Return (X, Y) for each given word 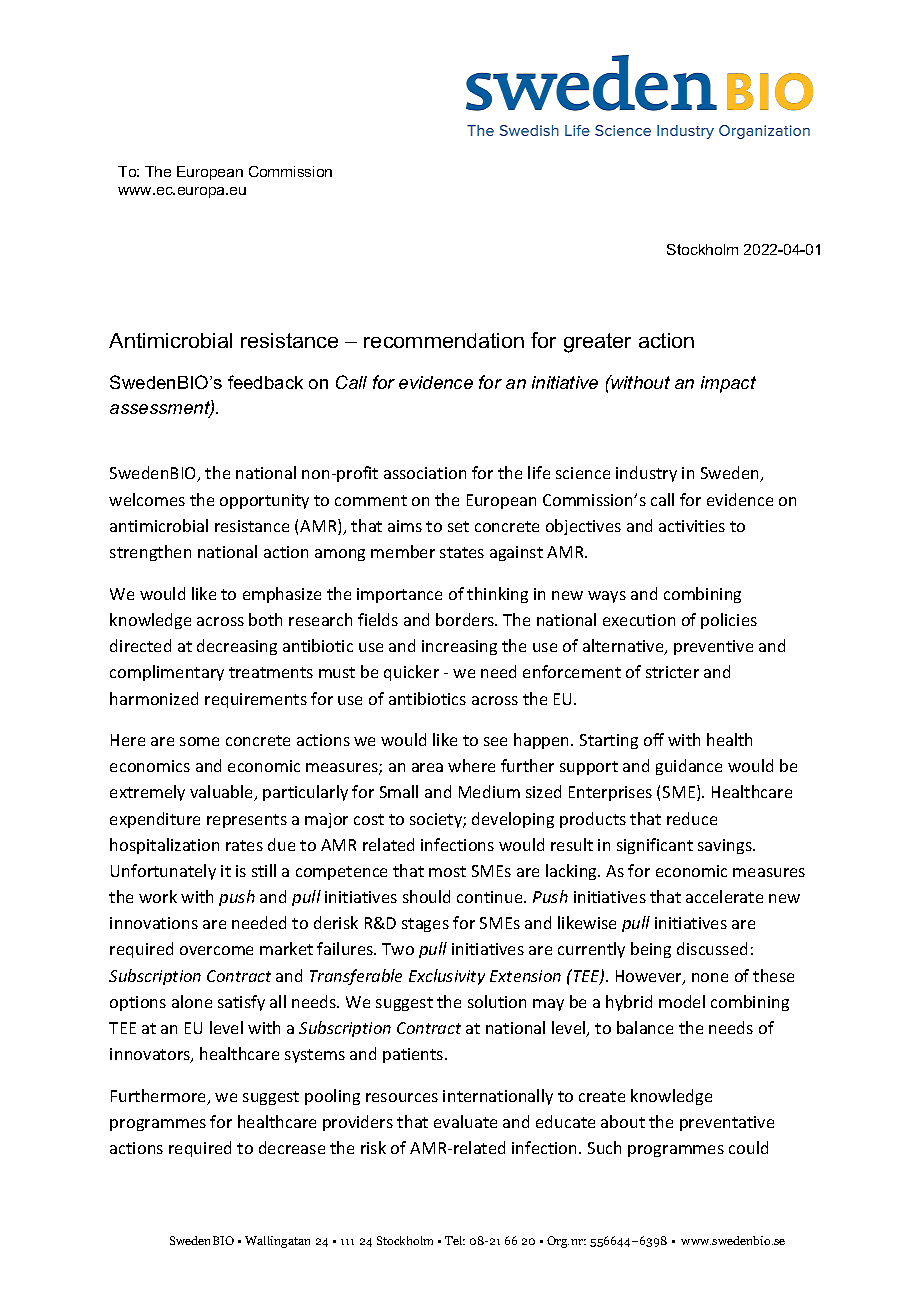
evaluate (465, 1121)
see (495, 741)
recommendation (444, 340)
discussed (712, 948)
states (462, 552)
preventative (727, 1123)
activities (692, 526)
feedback (265, 382)
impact (728, 384)
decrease (292, 1147)
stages (425, 925)
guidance (689, 767)
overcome (216, 950)
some (199, 741)
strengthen (150, 553)
